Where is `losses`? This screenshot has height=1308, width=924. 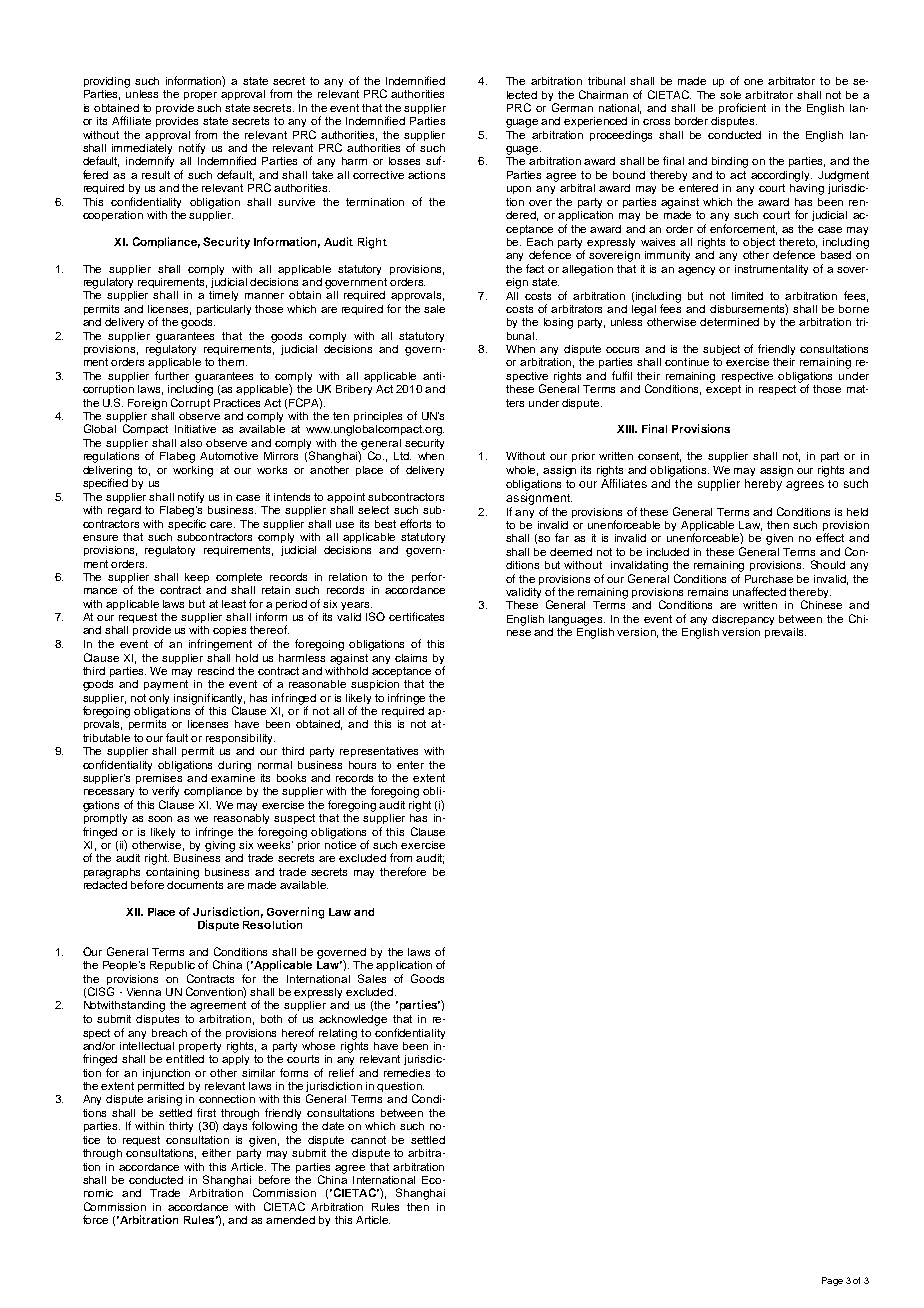
losses is located at coordinates (404, 161).
